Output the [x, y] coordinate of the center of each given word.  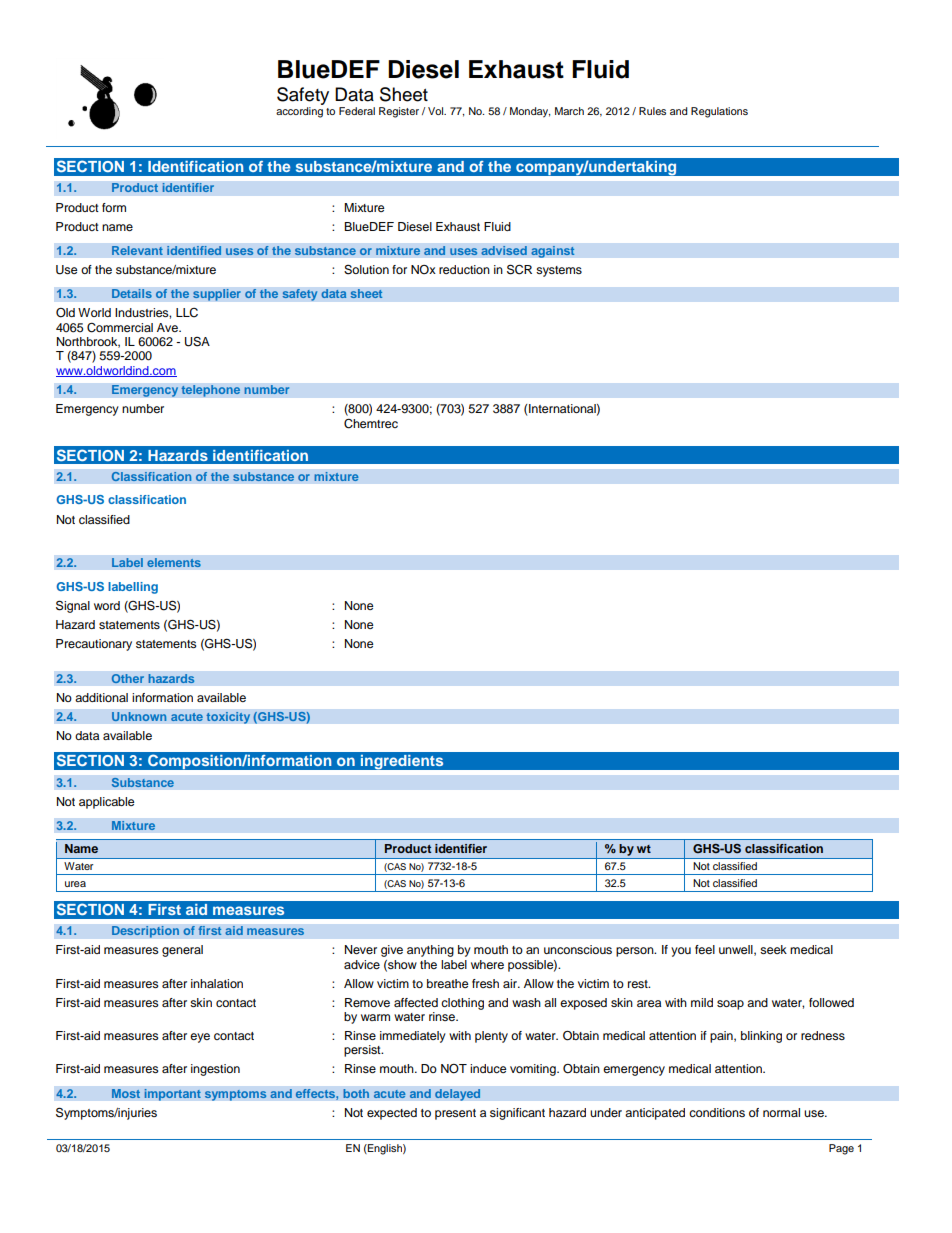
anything [430, 951]
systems [559, 271]
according [299, 112]
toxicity [228, 718]
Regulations [719, 112]
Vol [437, 111]
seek [773, 949]
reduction [464, 269]
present [455, 1114]
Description [146, 932]
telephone [211, 391]
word [107, 605]
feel [705, 949]
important [172, 1095]
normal [781, 1112]
